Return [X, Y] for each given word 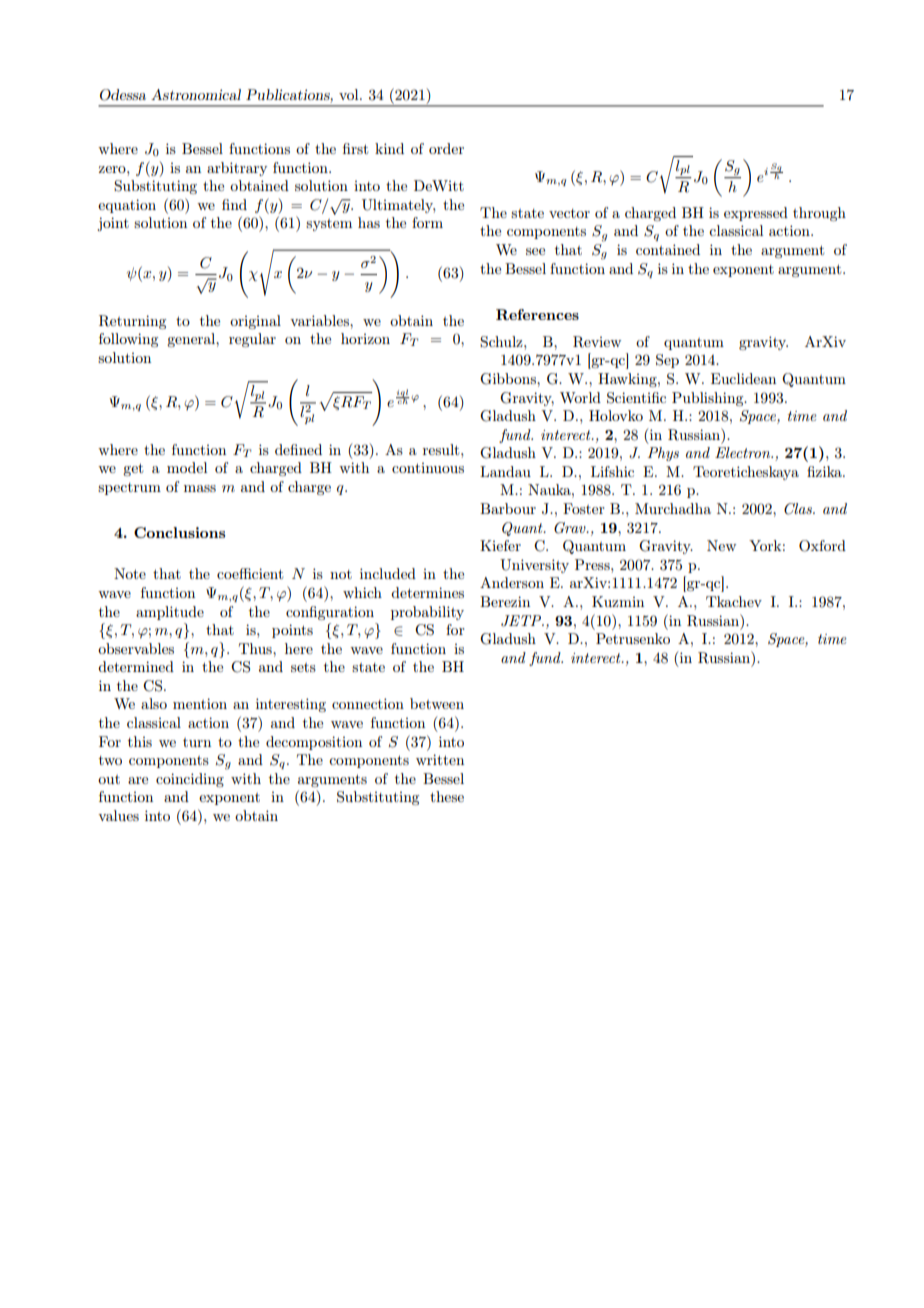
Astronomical [196, 94]
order [446, 148]
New [721, 545]
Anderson [512, 582]
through [819, 214]
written [440, 759]
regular [252, 340]
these [447, 796]
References [537, 314]
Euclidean [743, 378]
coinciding [190, 780]
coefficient [250, 573]
